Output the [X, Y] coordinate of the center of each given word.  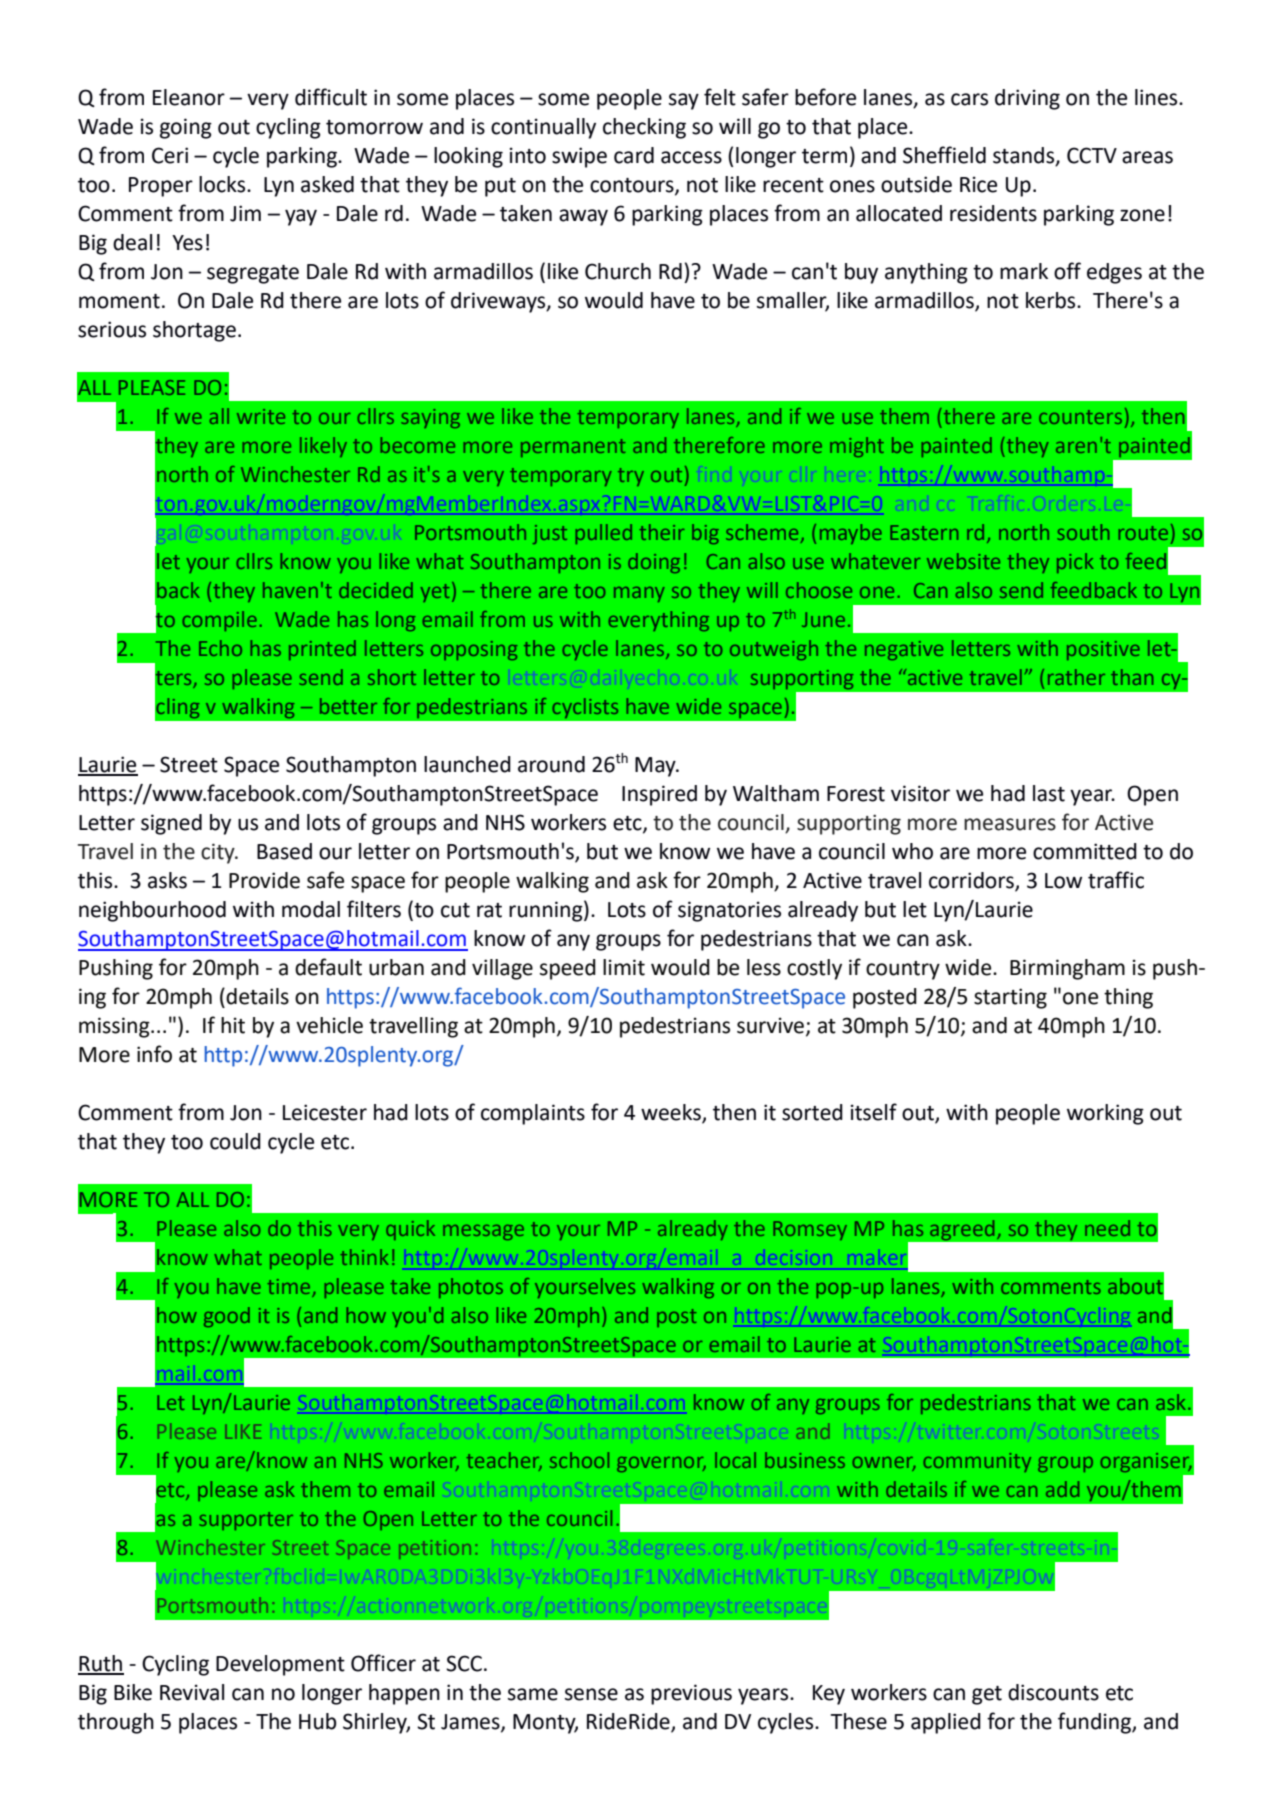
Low [1063, 881]
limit [624, 967]
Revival [192, 1692]
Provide [264, 880]
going [186, 128]
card [634, 155]
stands [1025, 156]
